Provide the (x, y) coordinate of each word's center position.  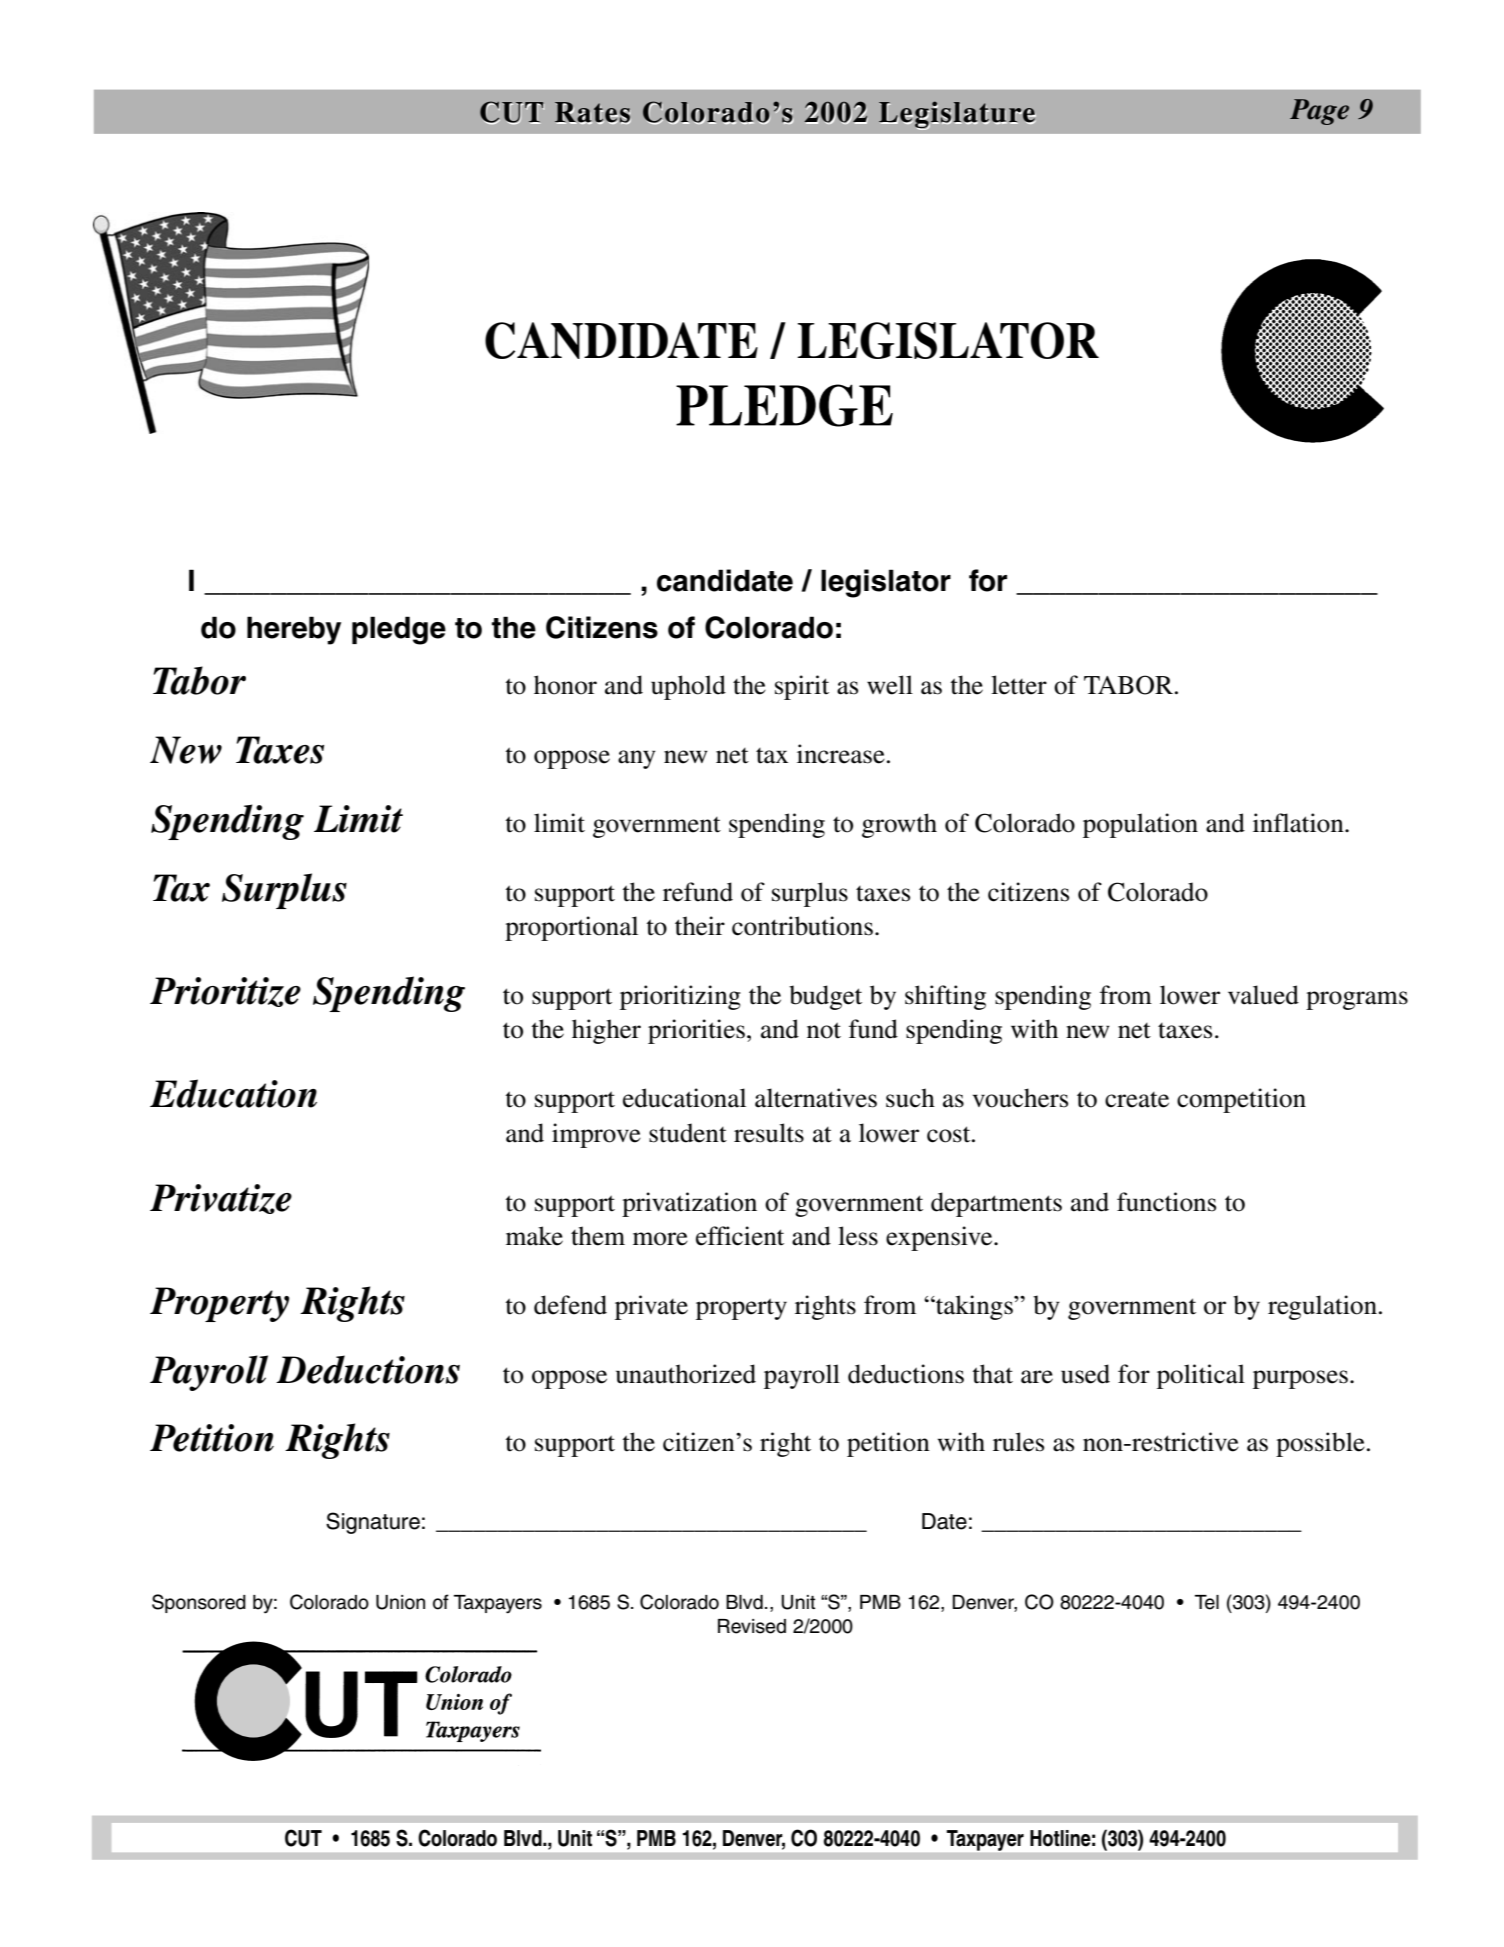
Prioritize (225, 992)
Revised (752, 1626)
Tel (1207, 1602)
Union (400, 1602)
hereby (294, 630)
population (1140, 825)
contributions (802, 926)
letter (1019, 685)
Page (1319, 112)
